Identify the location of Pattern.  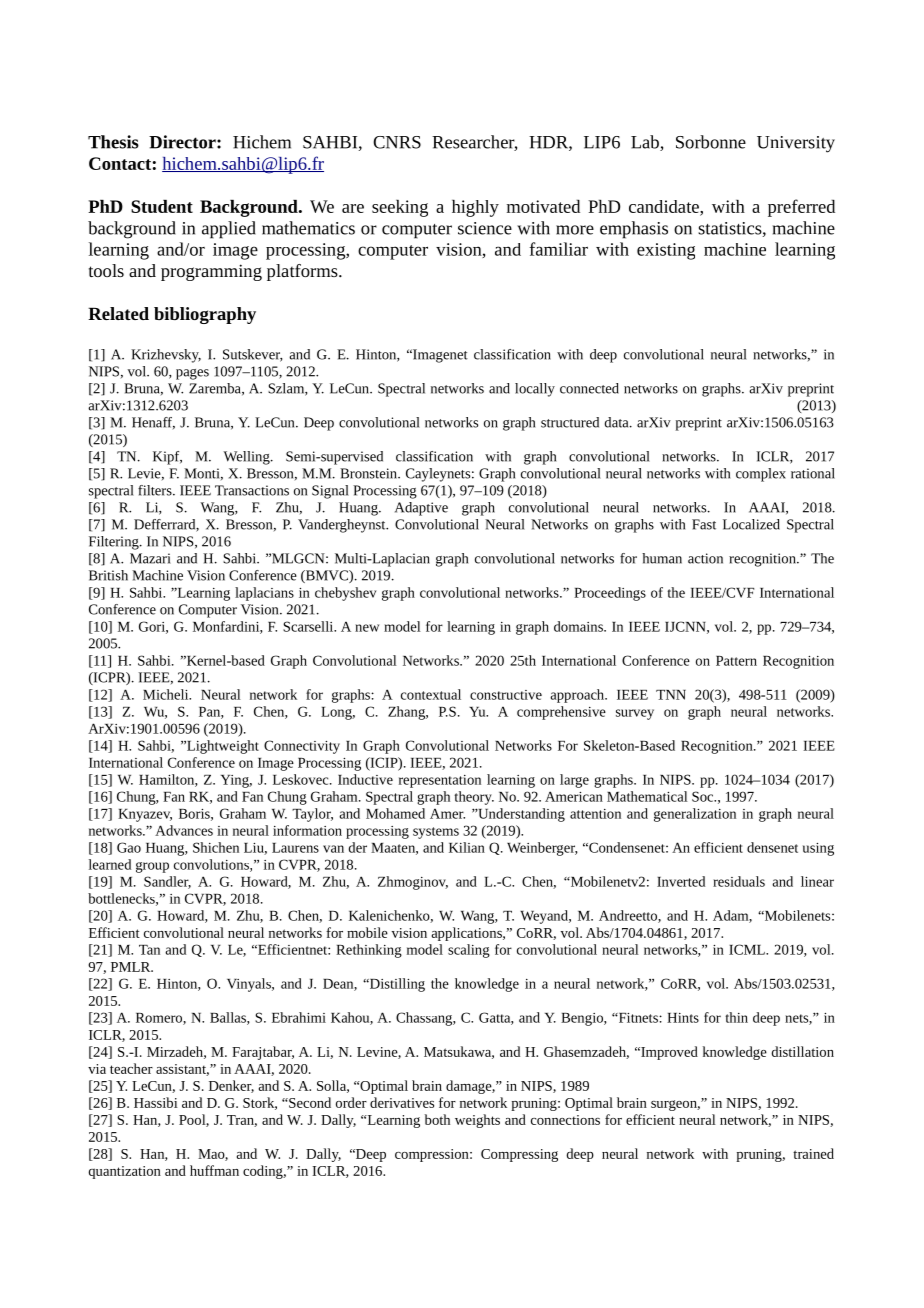
(736, 661).
